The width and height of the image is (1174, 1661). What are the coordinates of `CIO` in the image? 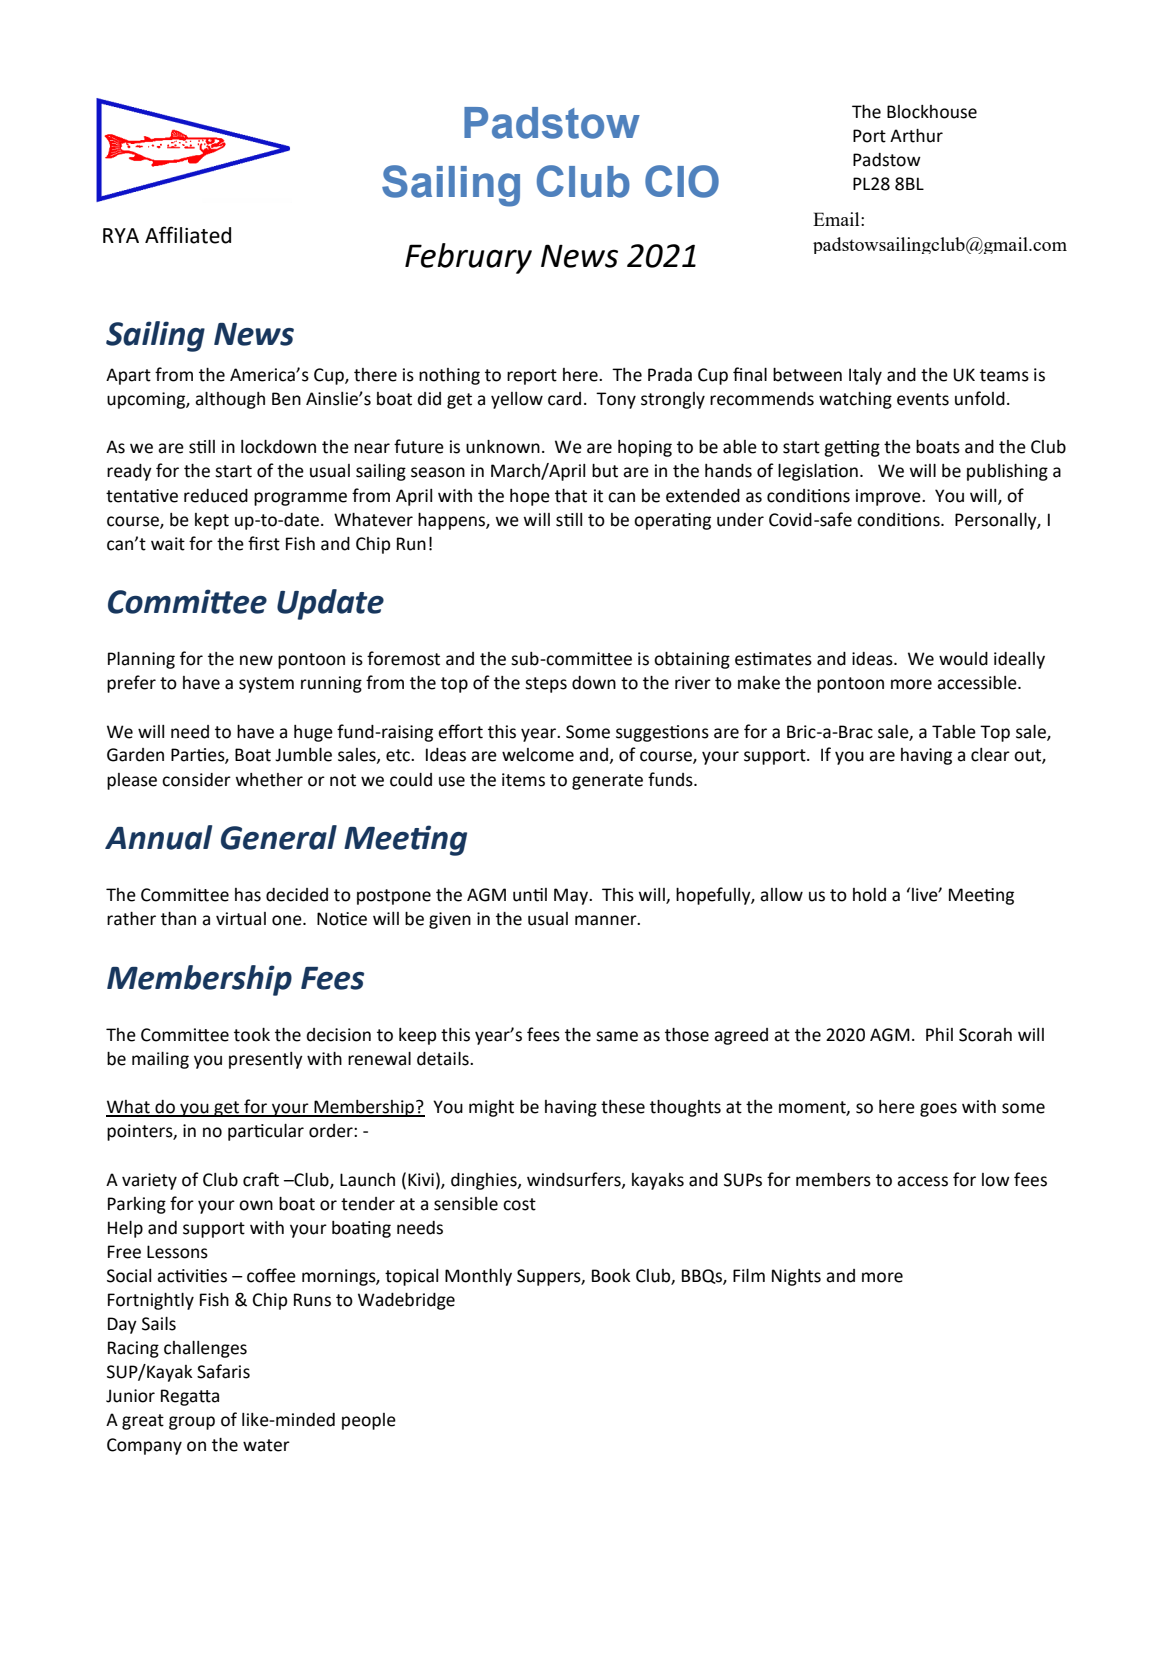 It's located at (682, 181).
